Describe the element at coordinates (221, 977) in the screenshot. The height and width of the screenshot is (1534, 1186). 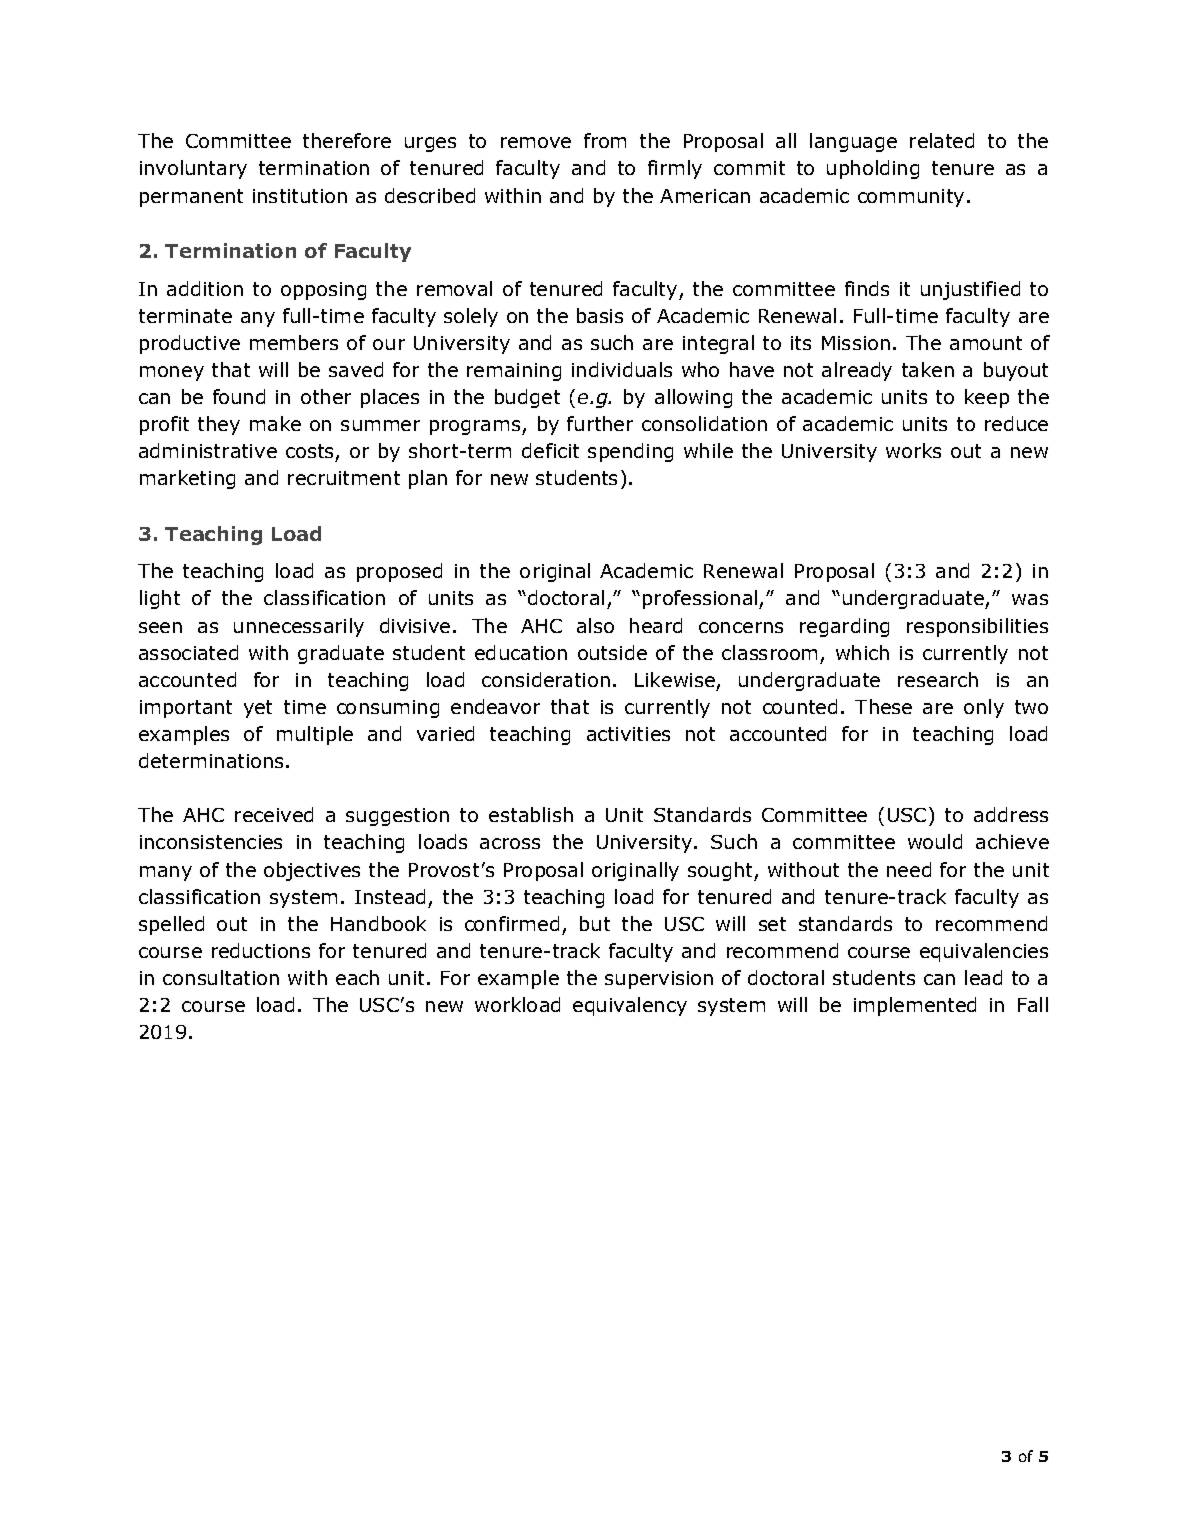
I see `consultation` at that location.
